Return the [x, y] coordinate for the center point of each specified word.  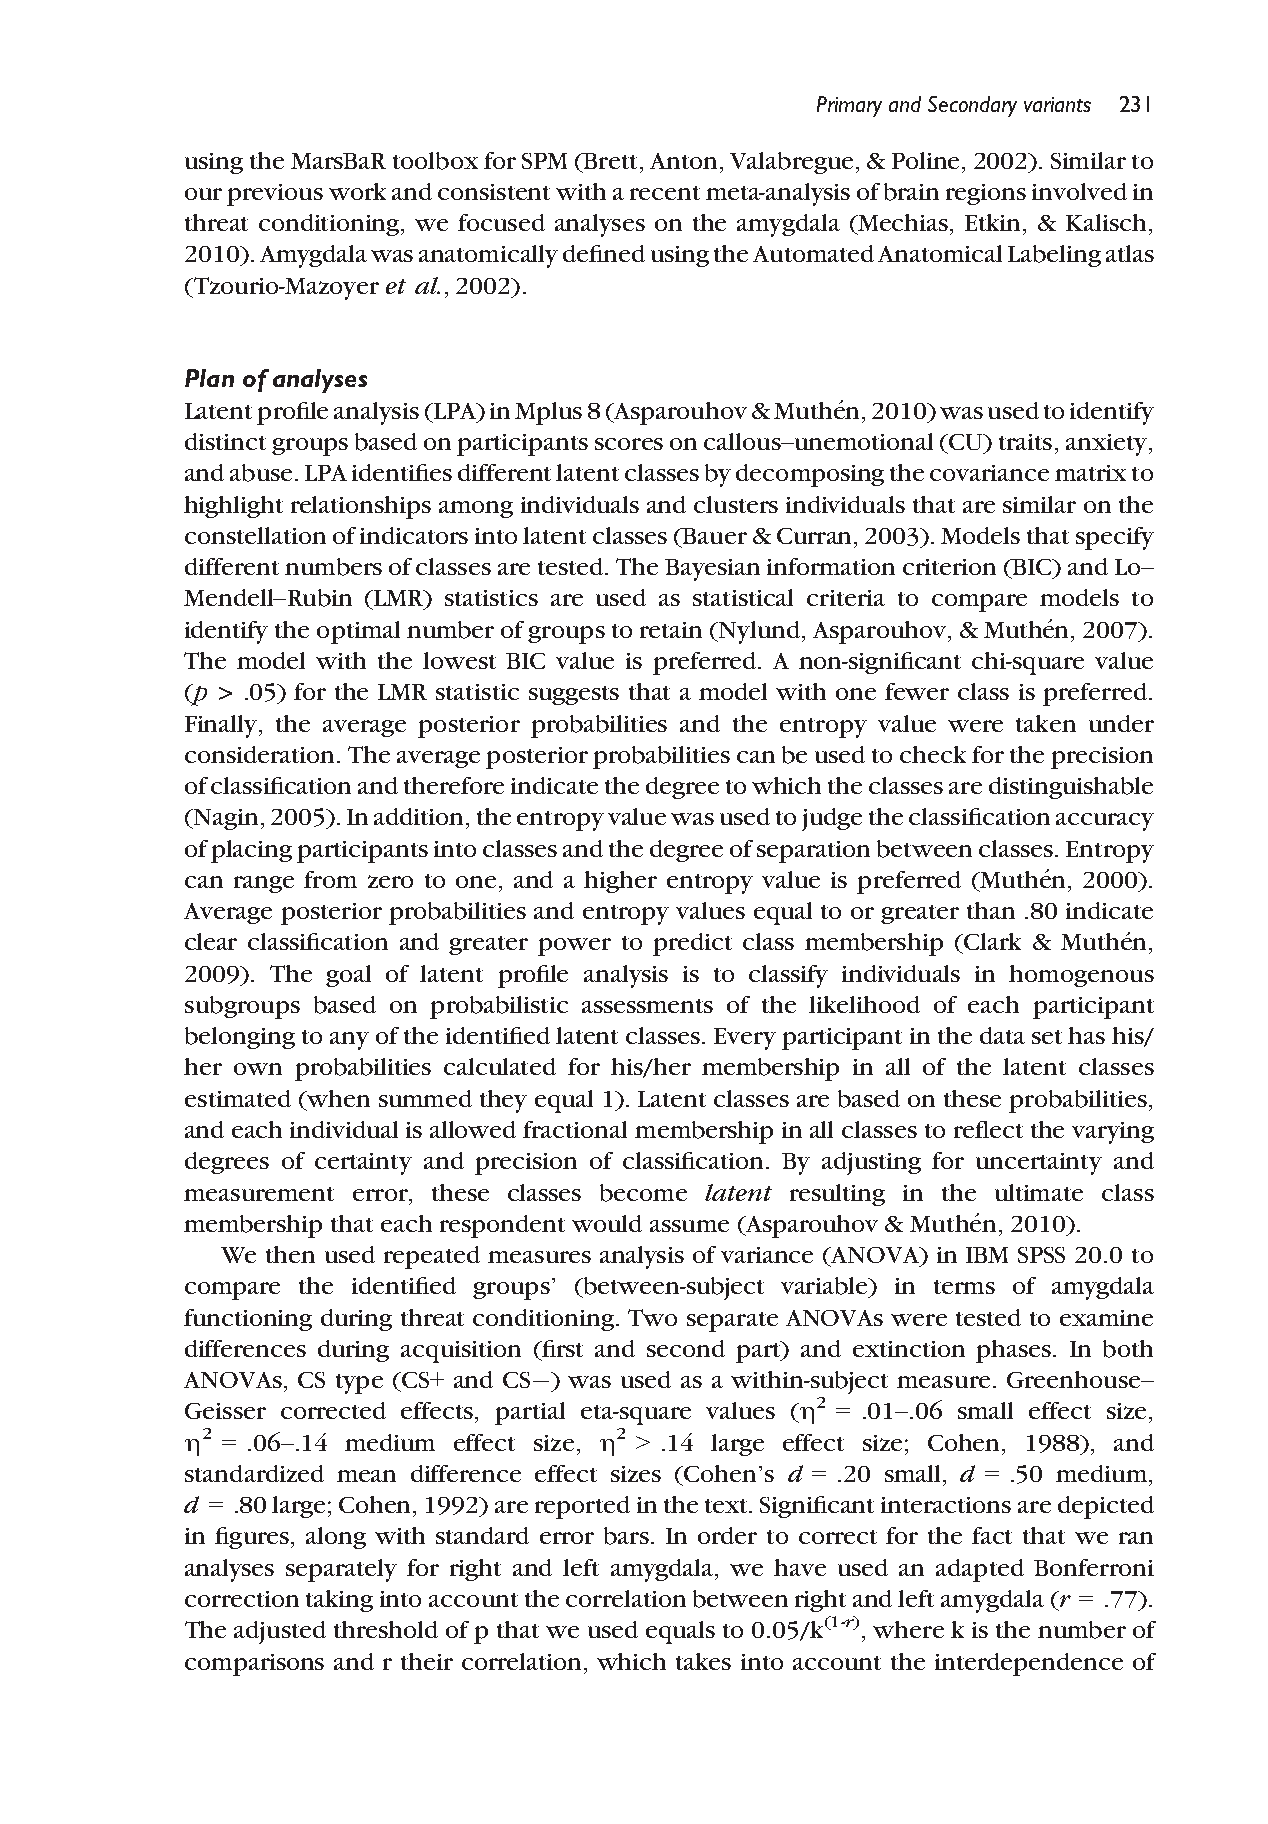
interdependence [1029, 1664]
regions [986, 194]
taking [339, 1601]
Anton [683, 161]
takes [703, 1661]
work [357, 191]
